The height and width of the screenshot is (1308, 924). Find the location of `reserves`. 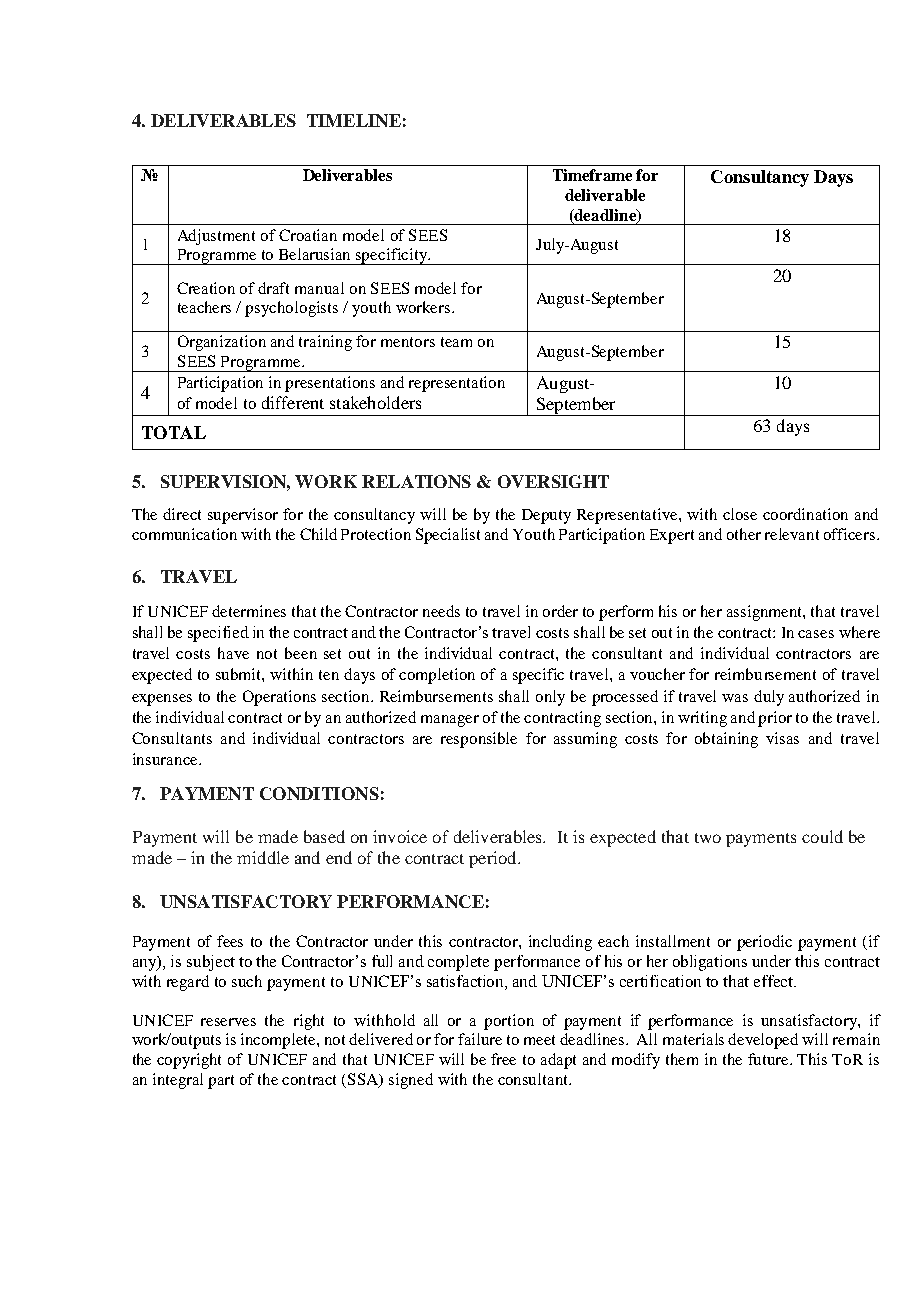

reserves is located at coordinates (228, 1022).
